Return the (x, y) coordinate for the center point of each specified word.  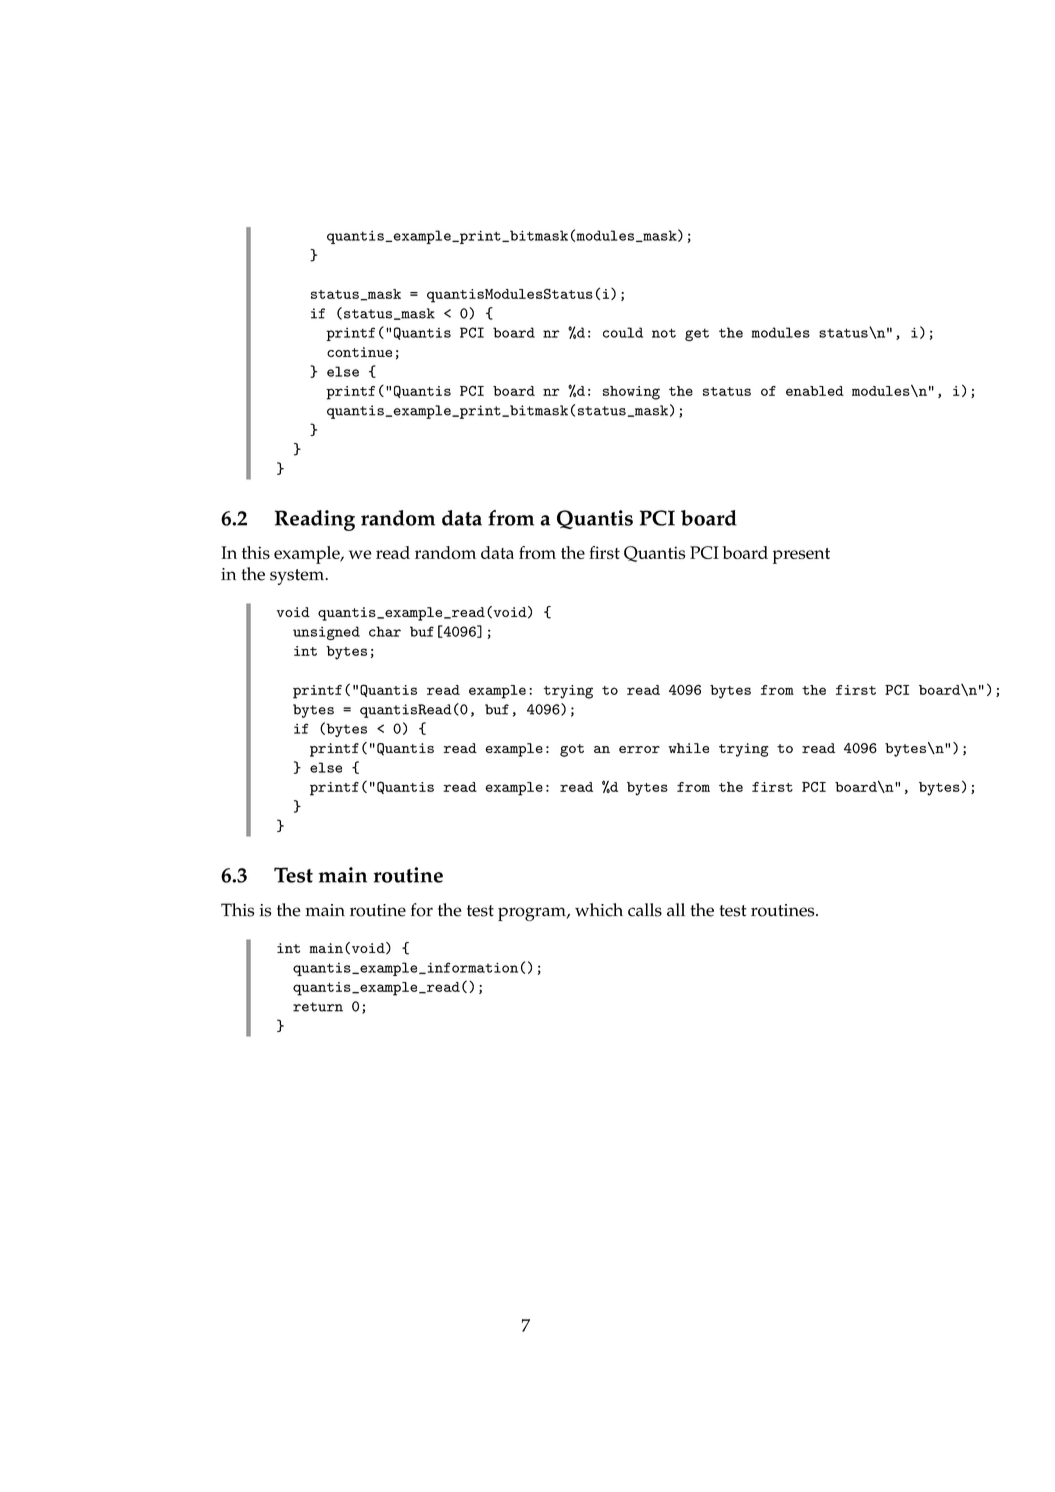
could (623, 332)
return (318, 1007)
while (689, 748)
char (385, 631)
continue (359, 352)
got (572, 750)
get (697, 334)
